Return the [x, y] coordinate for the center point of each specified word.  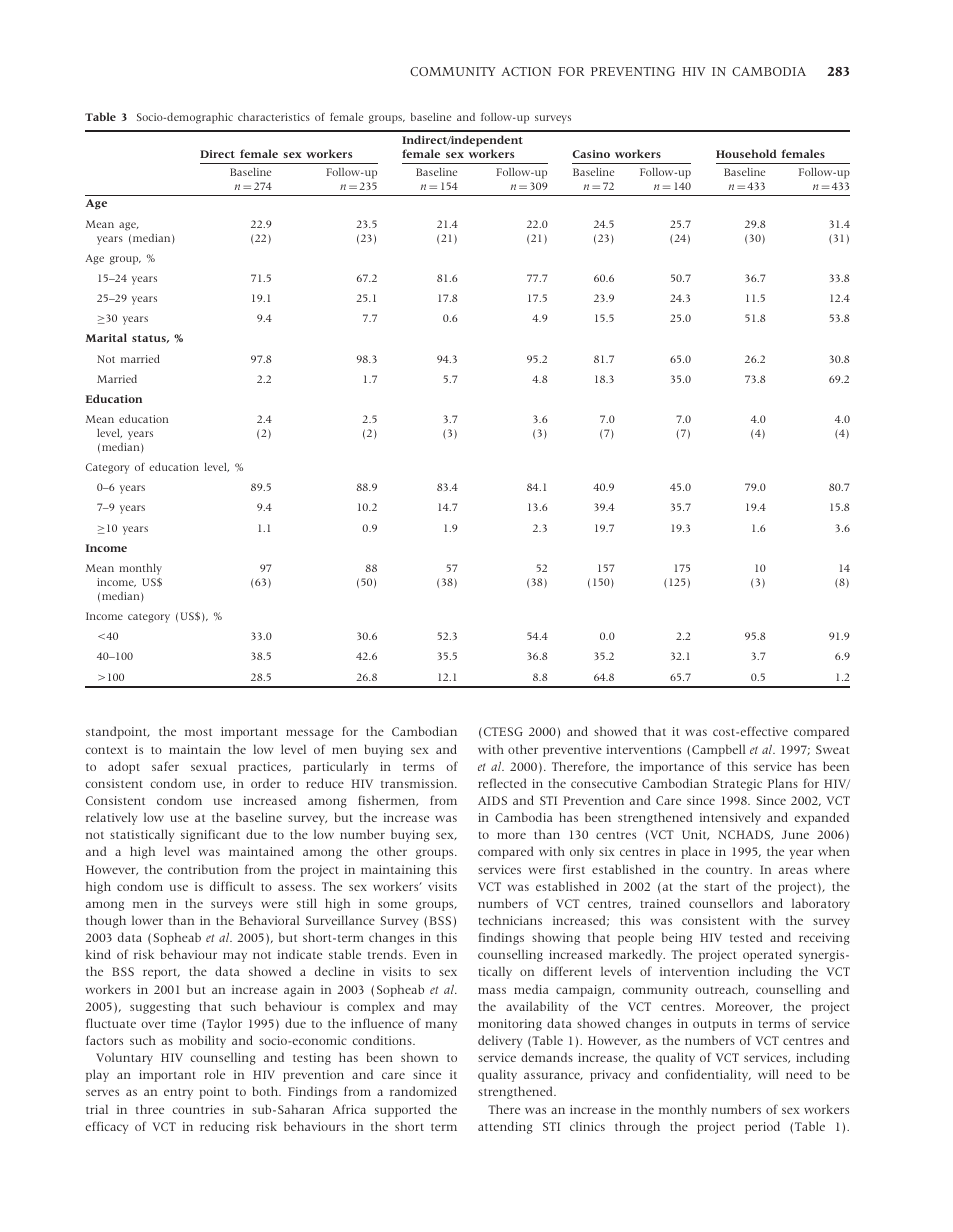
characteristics [274, 117]
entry [178, 1093]
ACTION [526, 71]
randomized [423, 1091]
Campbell [719, 750]
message [310, 734]
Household [746, 153]
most [198, 732]
